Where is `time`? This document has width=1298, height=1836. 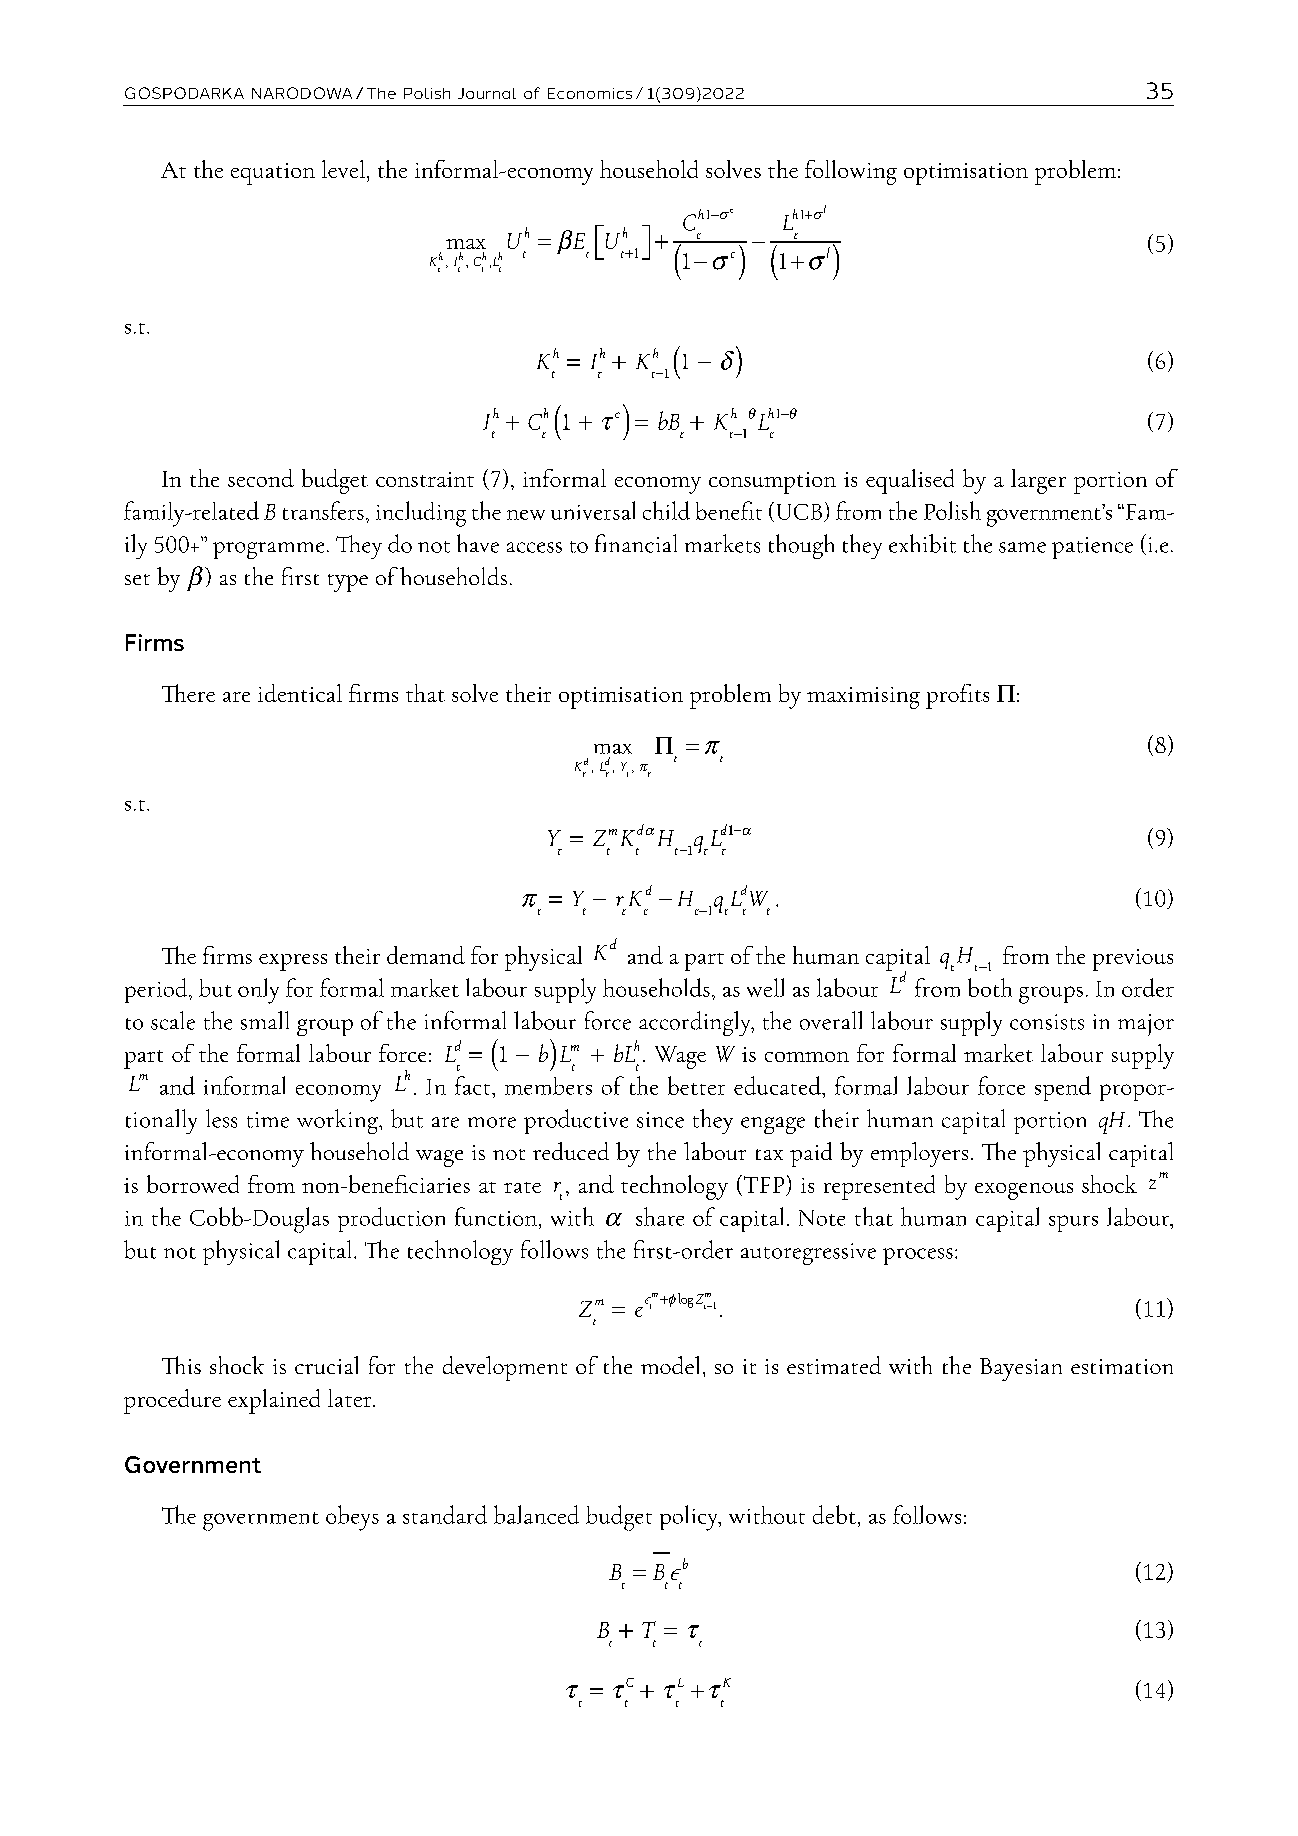
time is located at coordinates (268, 1120).
